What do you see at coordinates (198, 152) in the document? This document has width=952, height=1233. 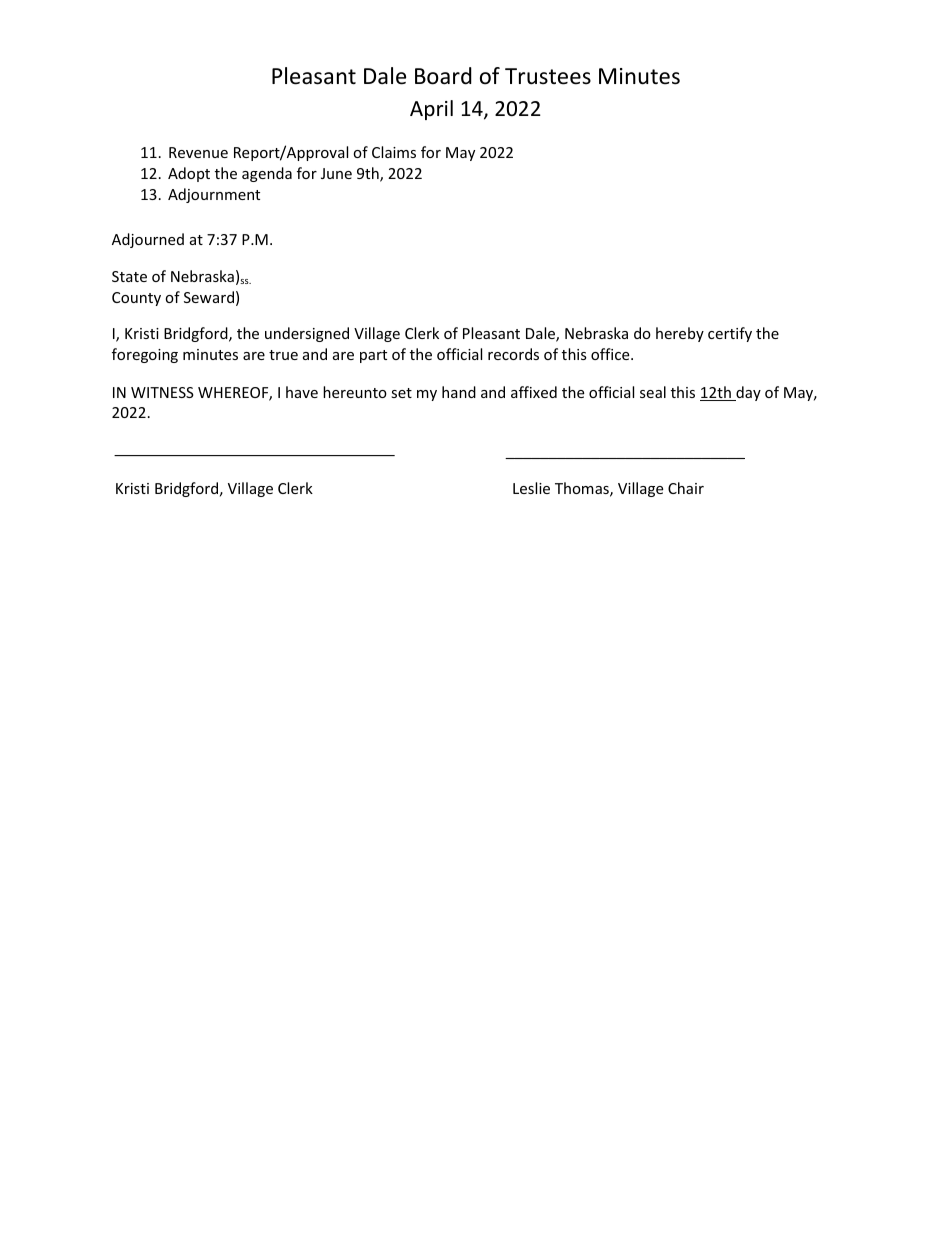 I see `Revenue` at bounding box center [198, 152].
